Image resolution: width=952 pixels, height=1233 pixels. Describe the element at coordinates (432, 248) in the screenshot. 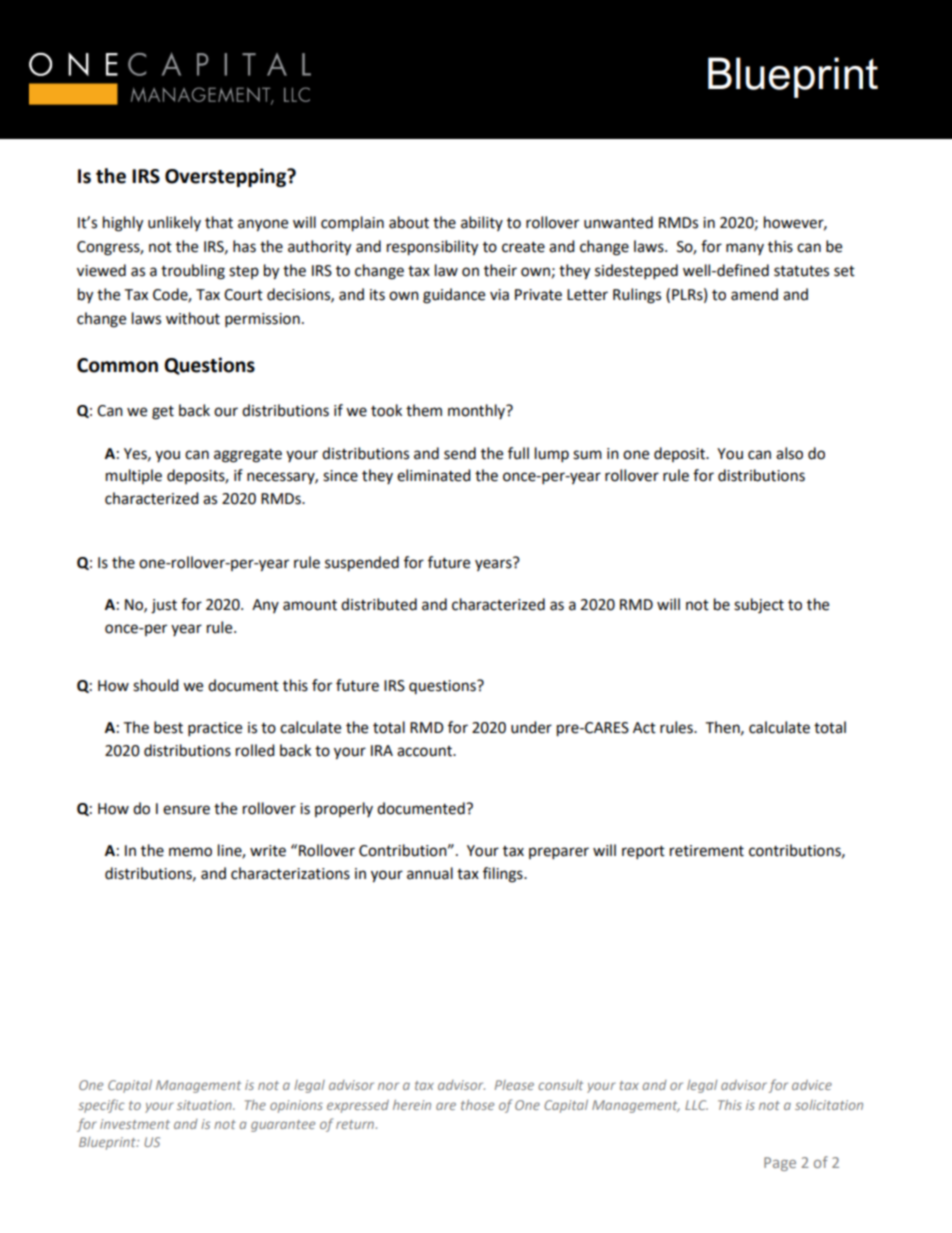

I see `responsibility` at that location.
